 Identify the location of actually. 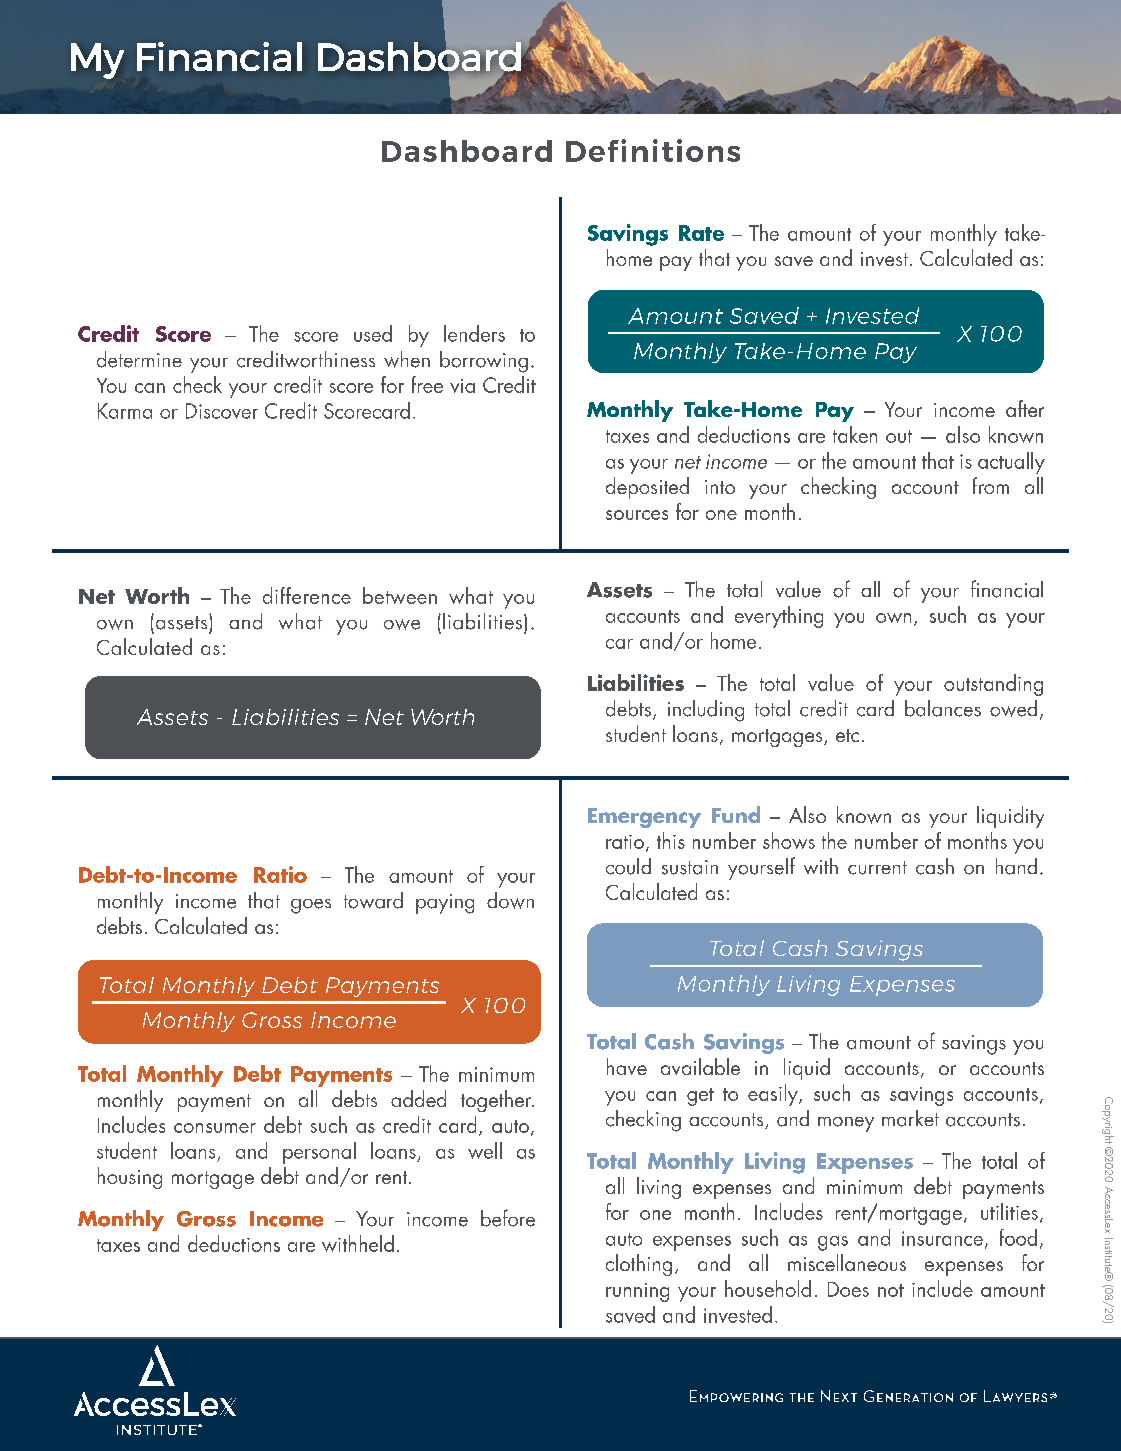
(1011, 463).
